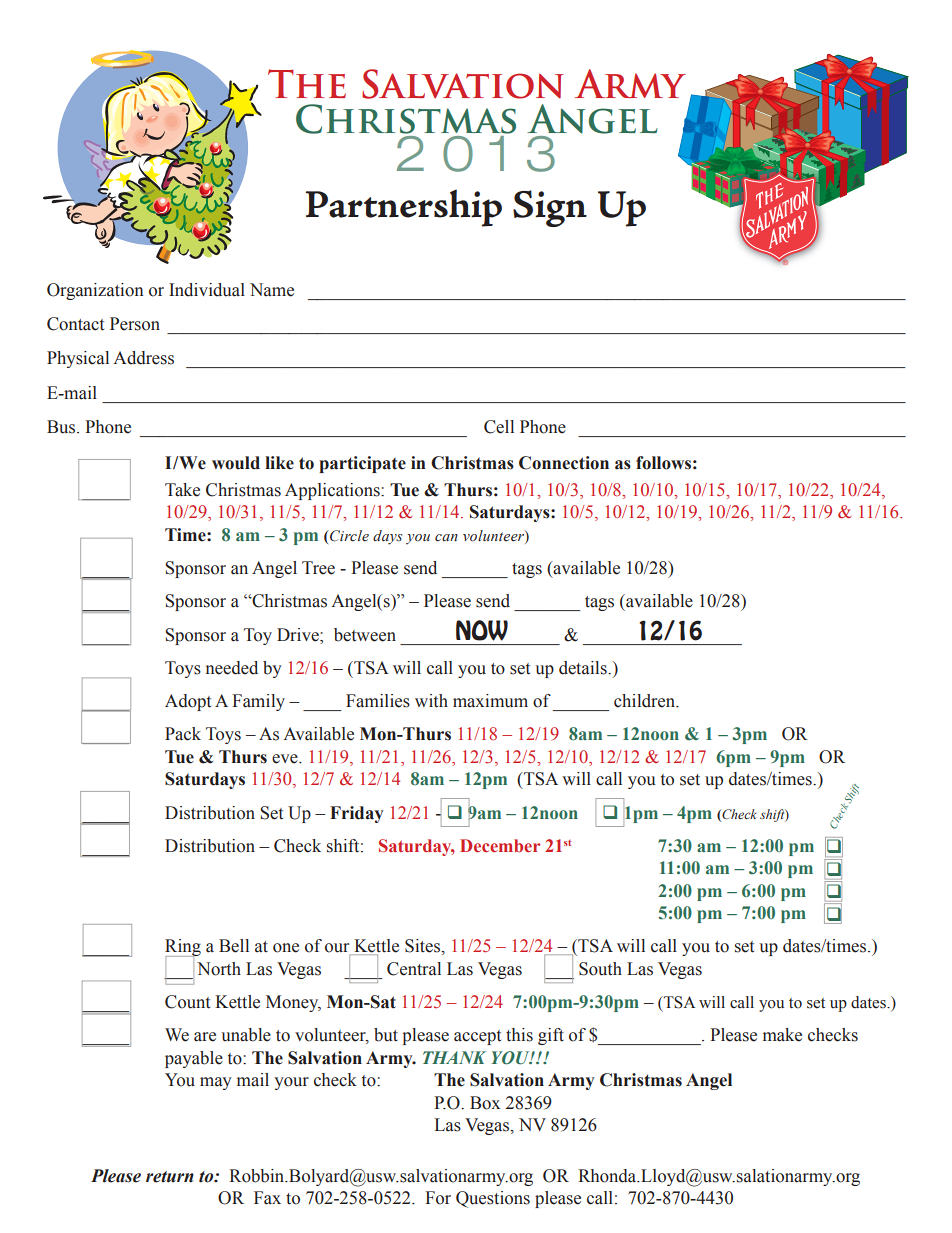 The image size is (952, 1233). What do you see at coordinates (182, 490) in the image?
I see `Take` at bounding box center [182, 490].
